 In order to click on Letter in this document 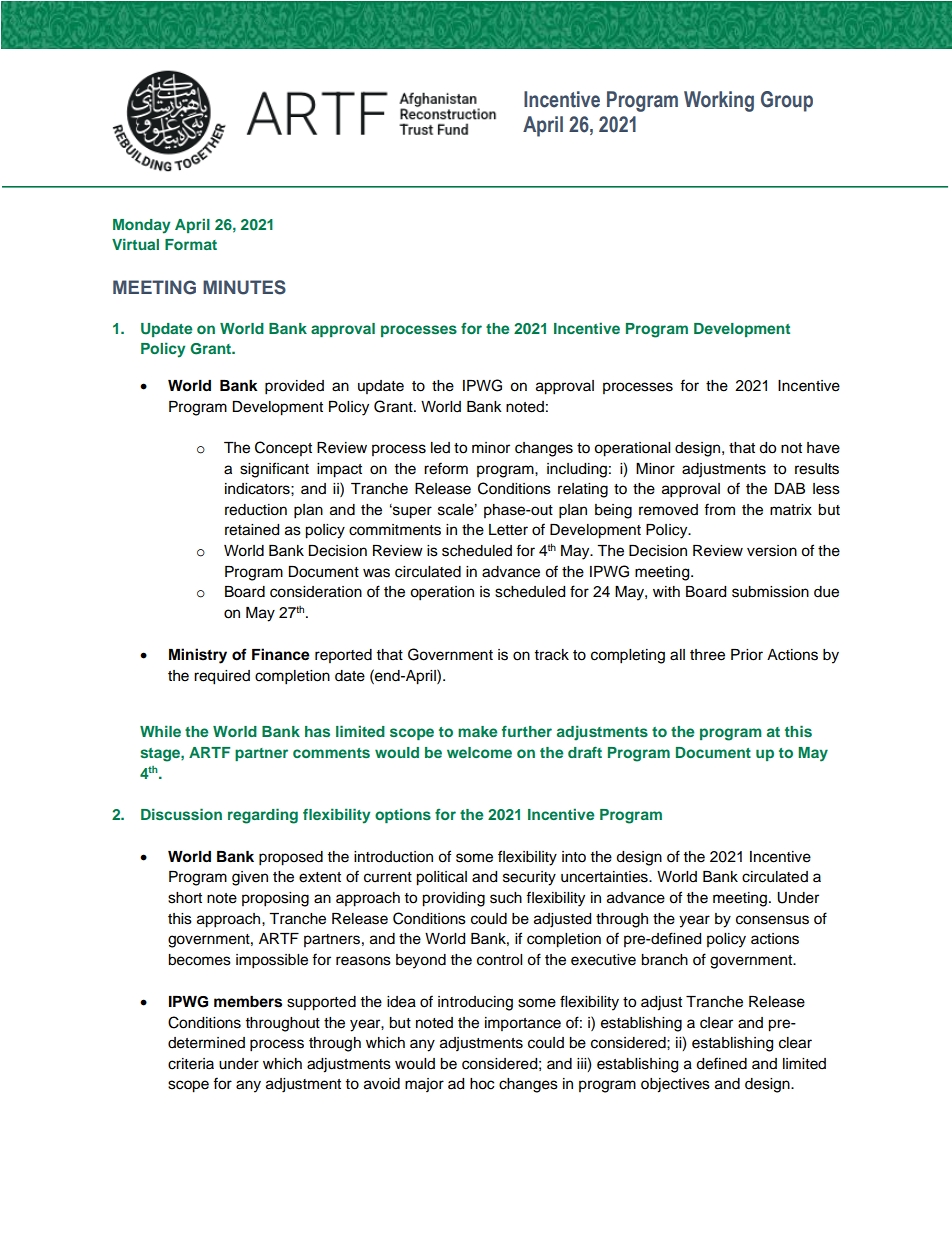, I will do `click(508, 530)`.
